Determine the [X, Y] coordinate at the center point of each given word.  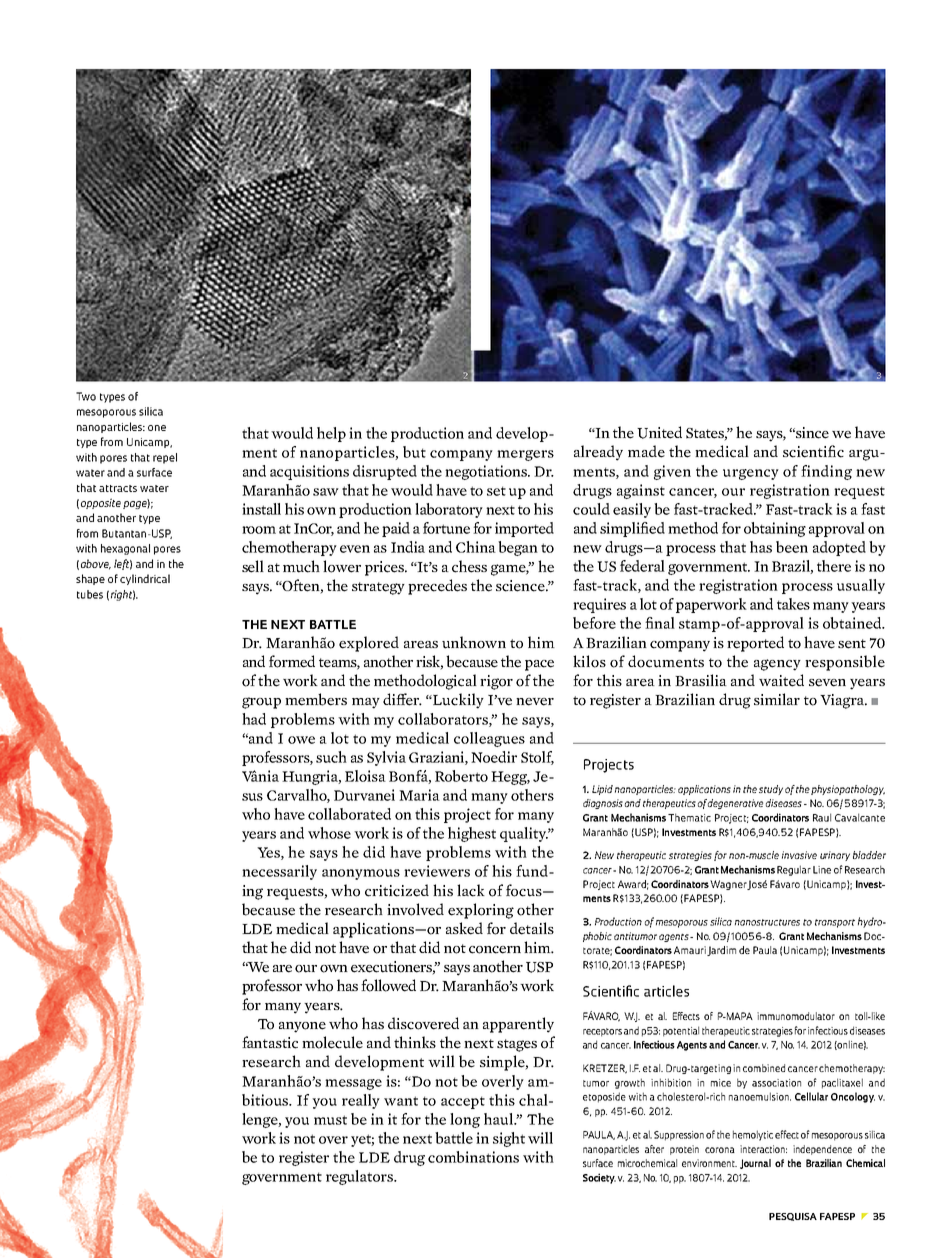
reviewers [437, 871]
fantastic [270, 1042]
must [330, 1120]
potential [681, 1031]
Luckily [457, 701]
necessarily [279, 872]
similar [777, 699]
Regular [794, 870]
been [792, 547]
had [254, 719]
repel [165, 458]
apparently [518, 1025]
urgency [751, 474]
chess [469, 566]
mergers [525, 455]
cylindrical [145, 579]
